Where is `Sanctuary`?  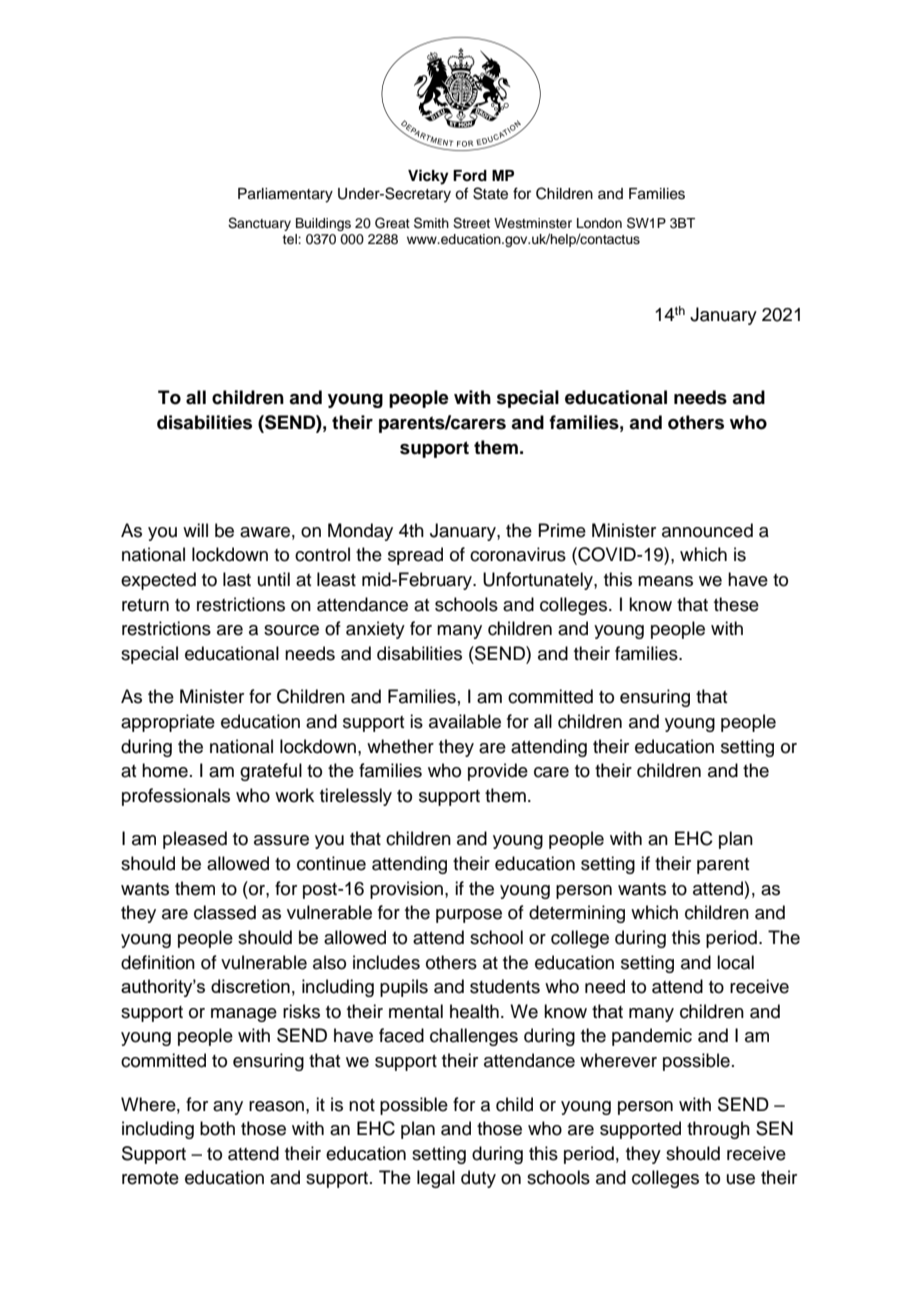
Sanctuary is located at coordinates (259, 224).
